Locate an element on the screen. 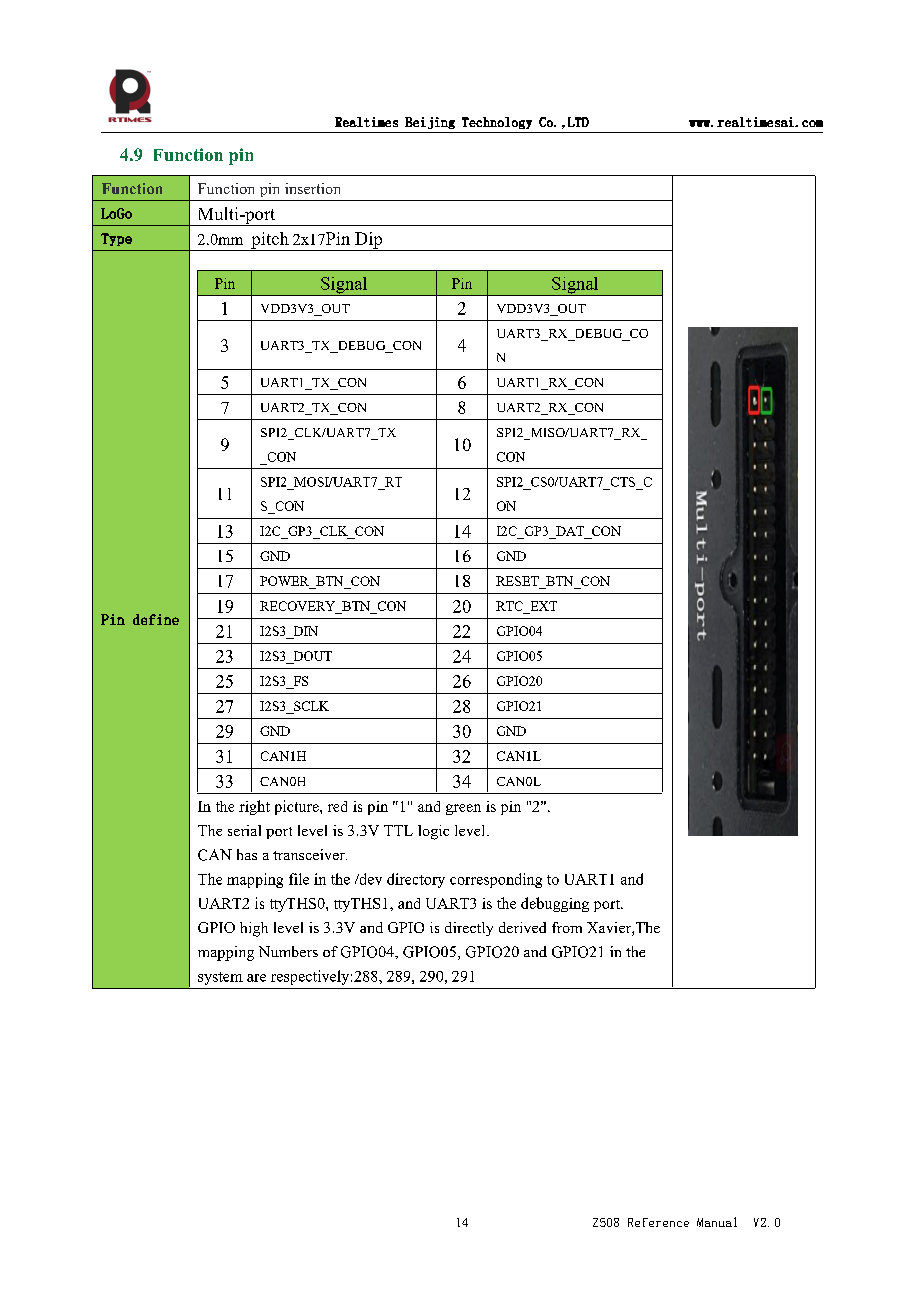 This screenshot has width=924, height=1308. Beijing is located at coordinates (430, 123).
